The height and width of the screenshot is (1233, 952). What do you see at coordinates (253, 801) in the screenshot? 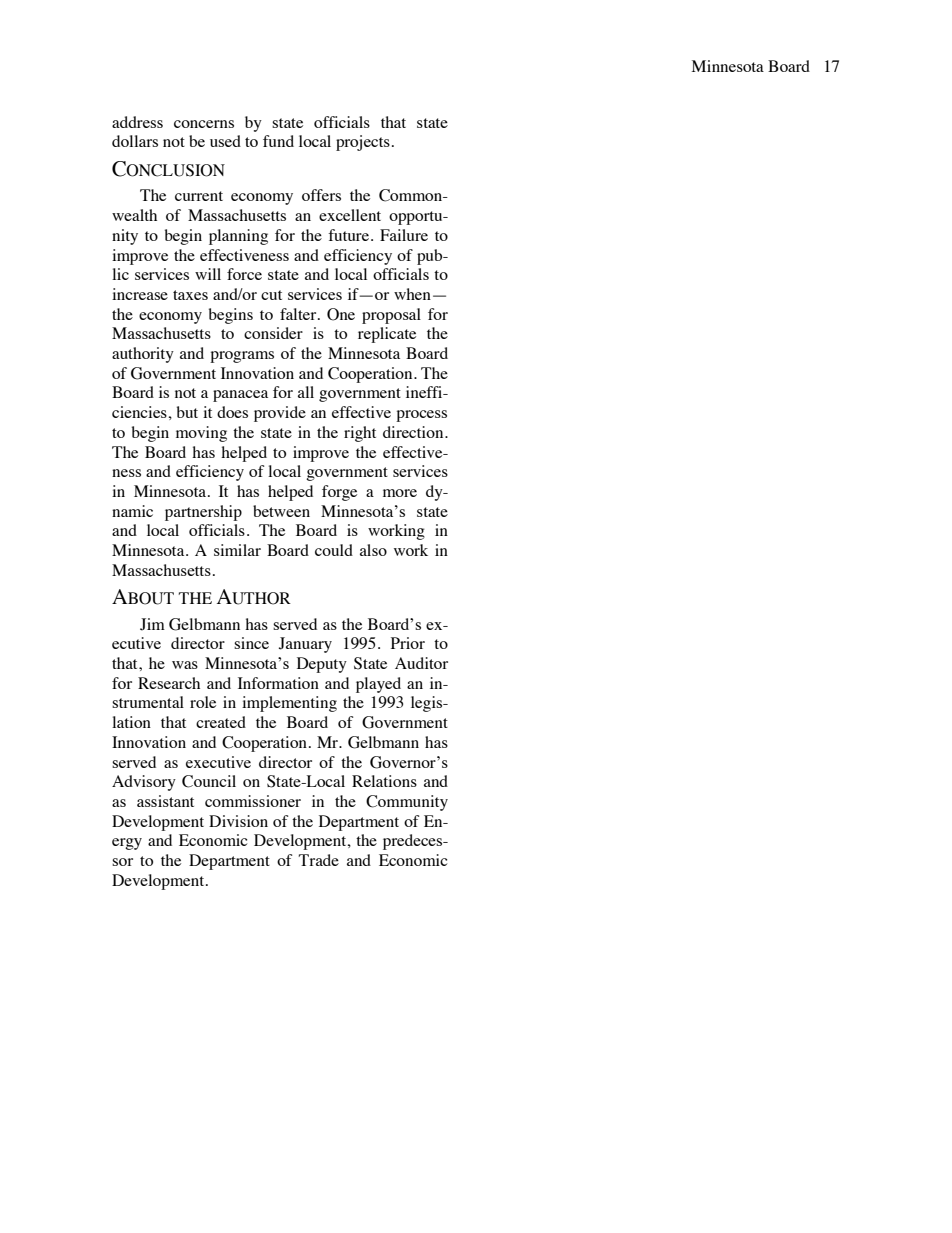
I see `commissioner` at bounding box center [253, 801].
